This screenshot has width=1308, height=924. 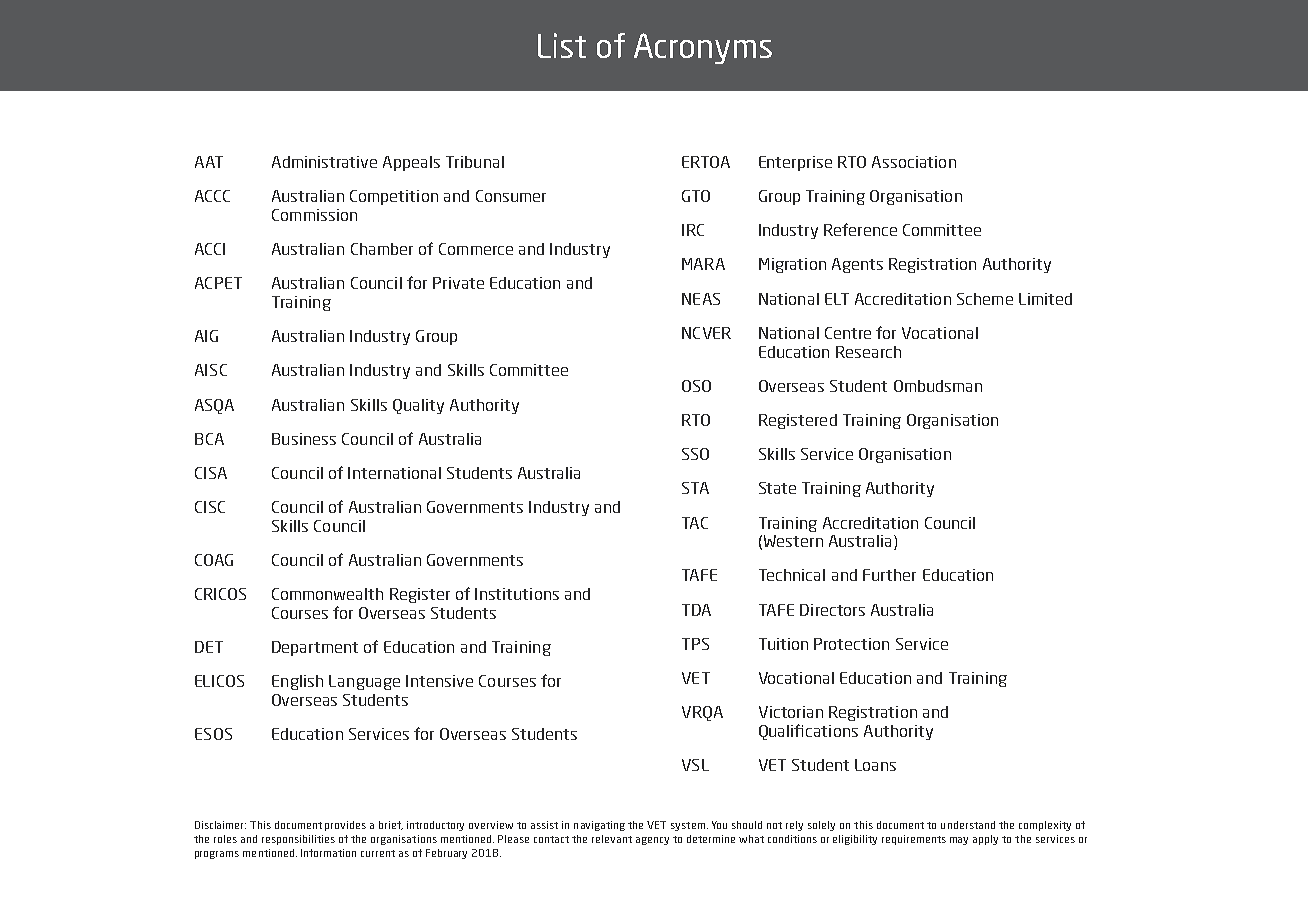 What do you see at coordinates (324, 162) in the screenshot?
I see `Administrative` at bounding box center [324, 162].
